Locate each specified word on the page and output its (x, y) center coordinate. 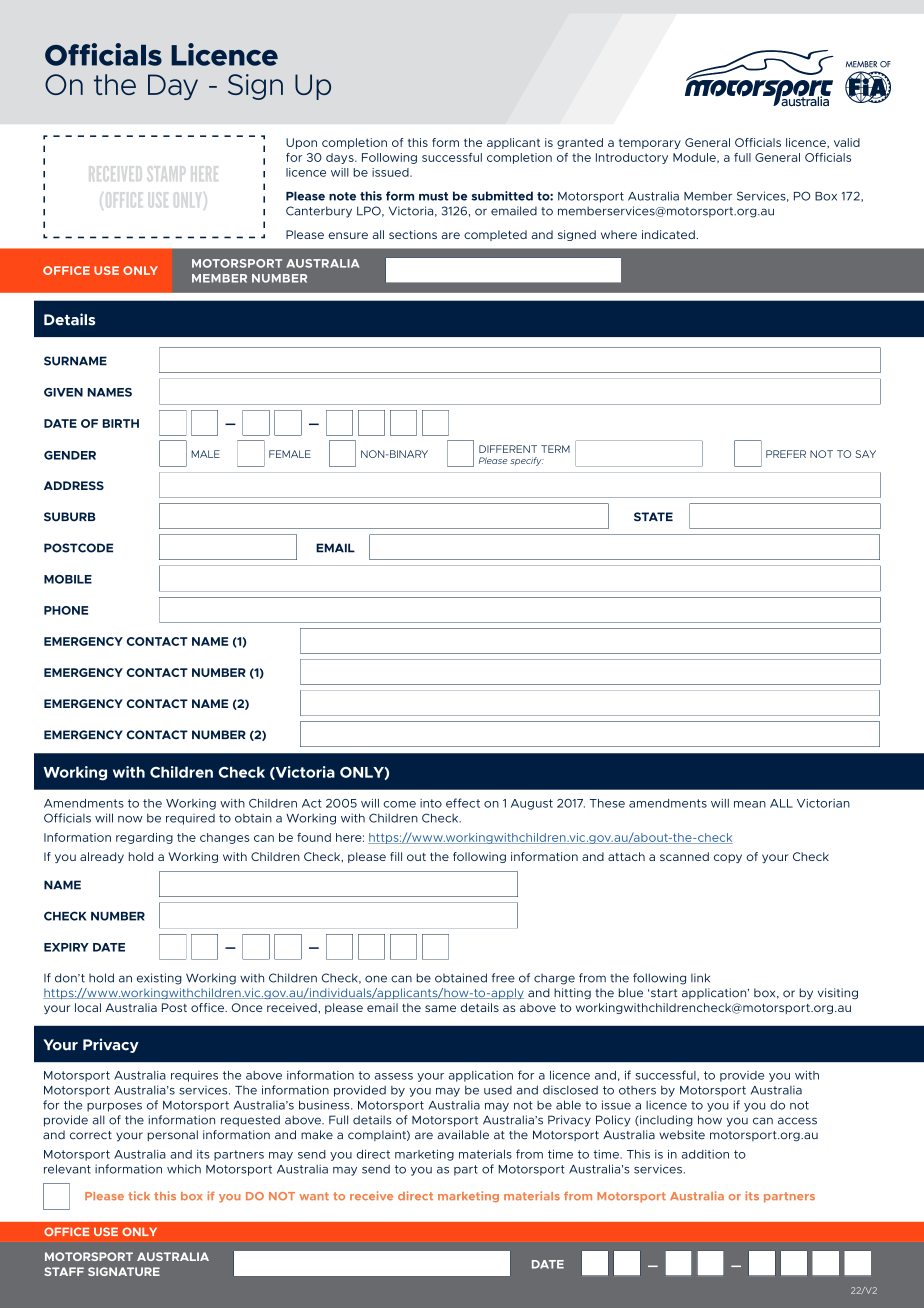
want (314, 1196)
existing (159, 979)
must (433, 196)
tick (139, 1196)
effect (463, 803)
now (130, 819)
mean (750, 804)
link (700, 978)
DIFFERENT (508, 449)
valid (847, 142)
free (503, 978)
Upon (301, 143)
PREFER (786, 454)
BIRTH (121, 423)
